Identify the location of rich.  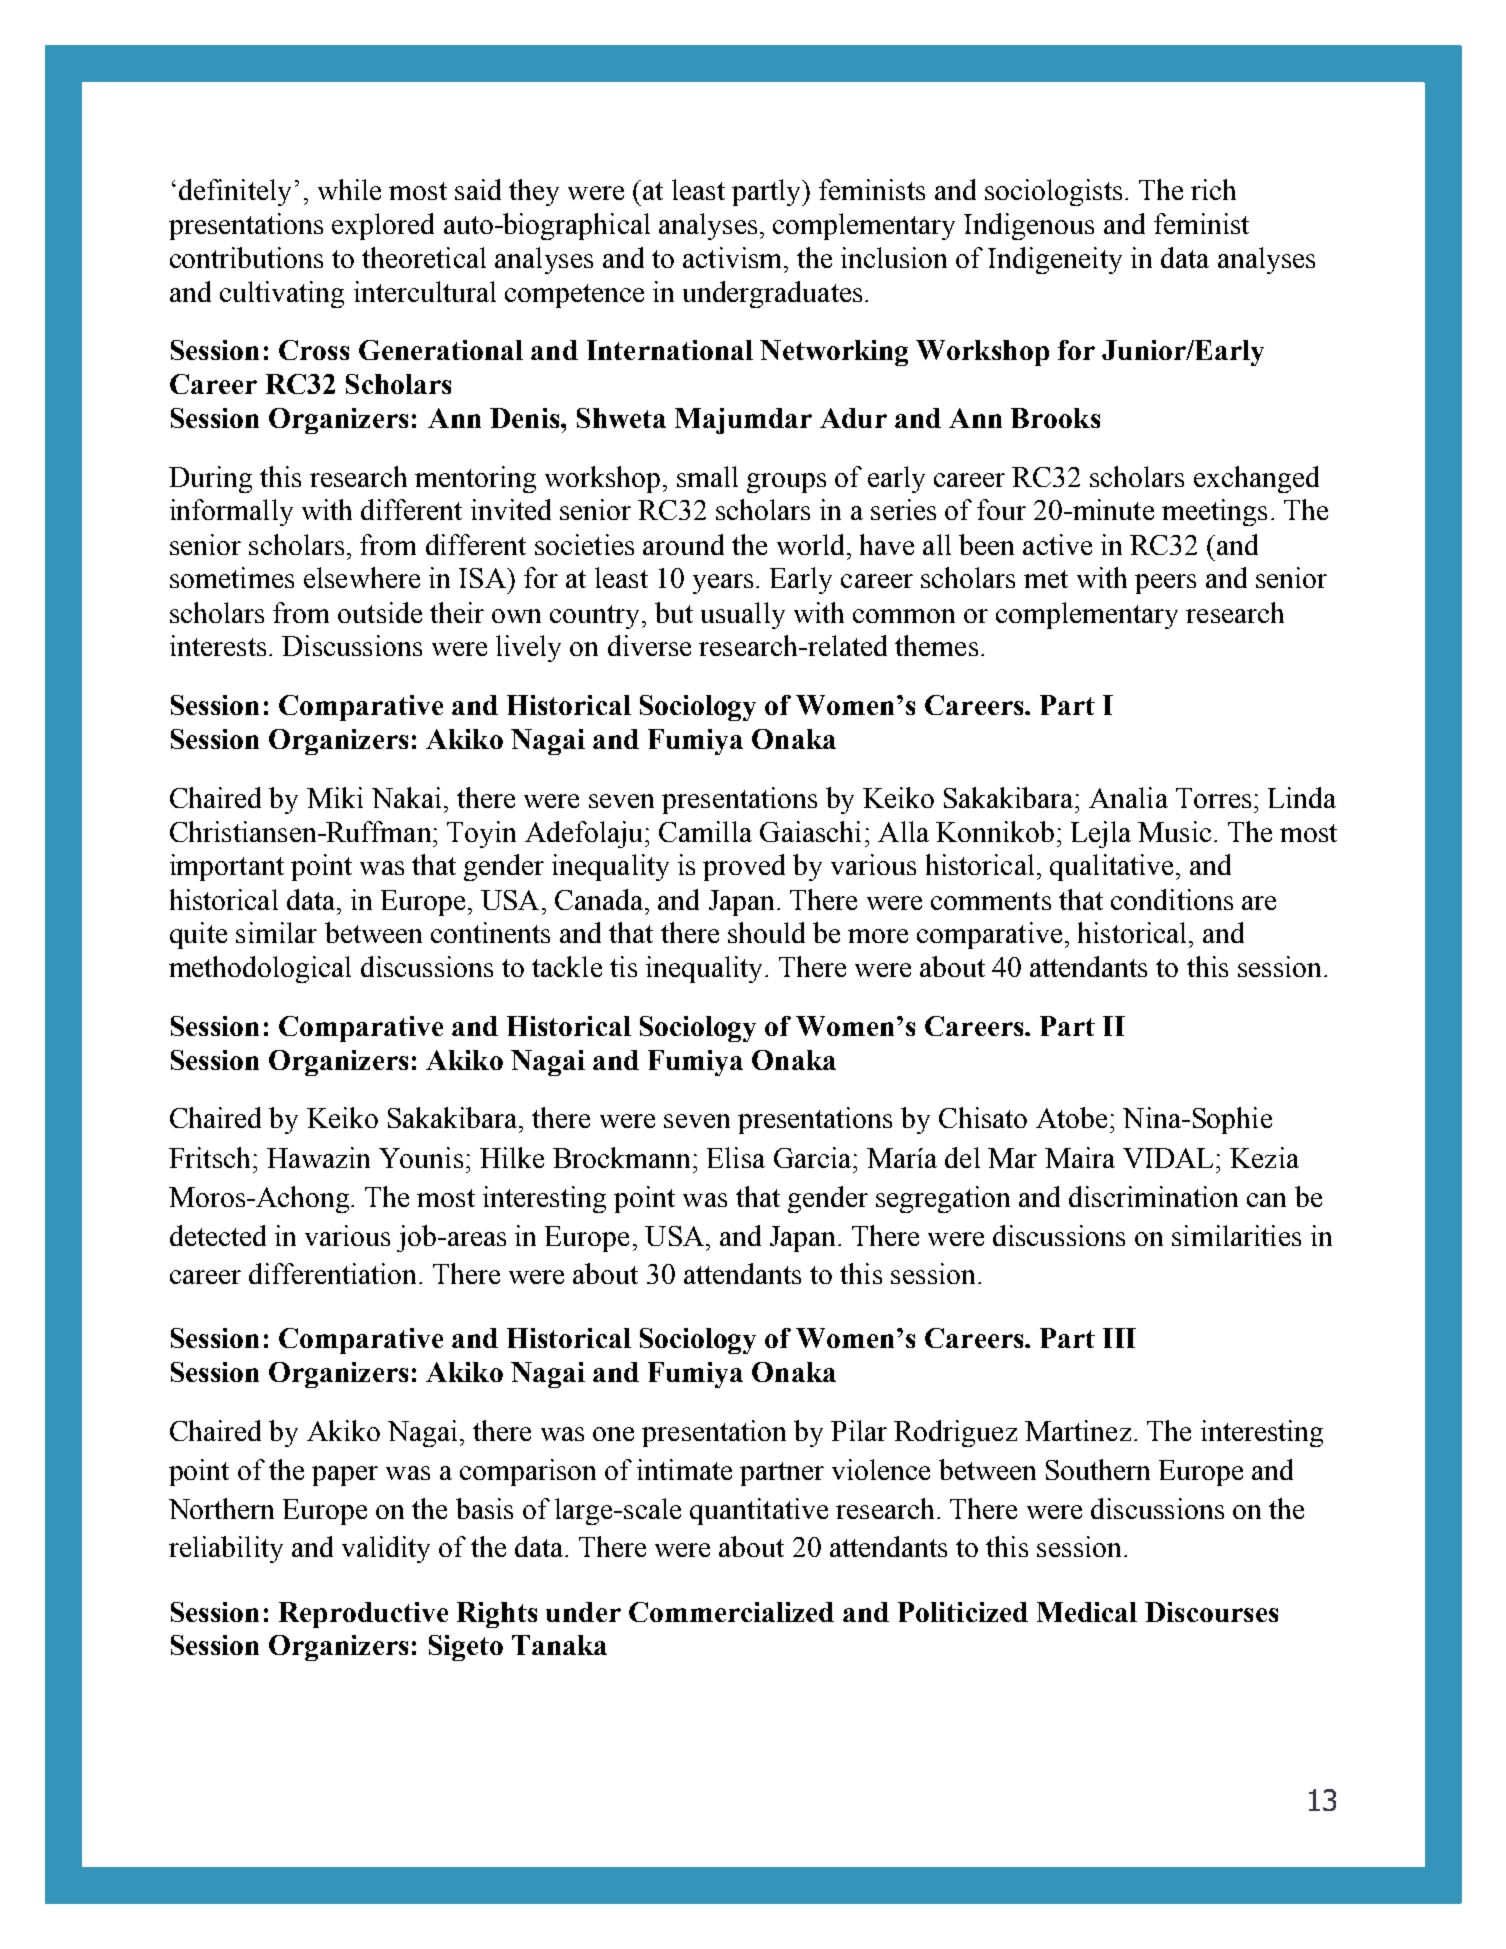
(1213, 189).
